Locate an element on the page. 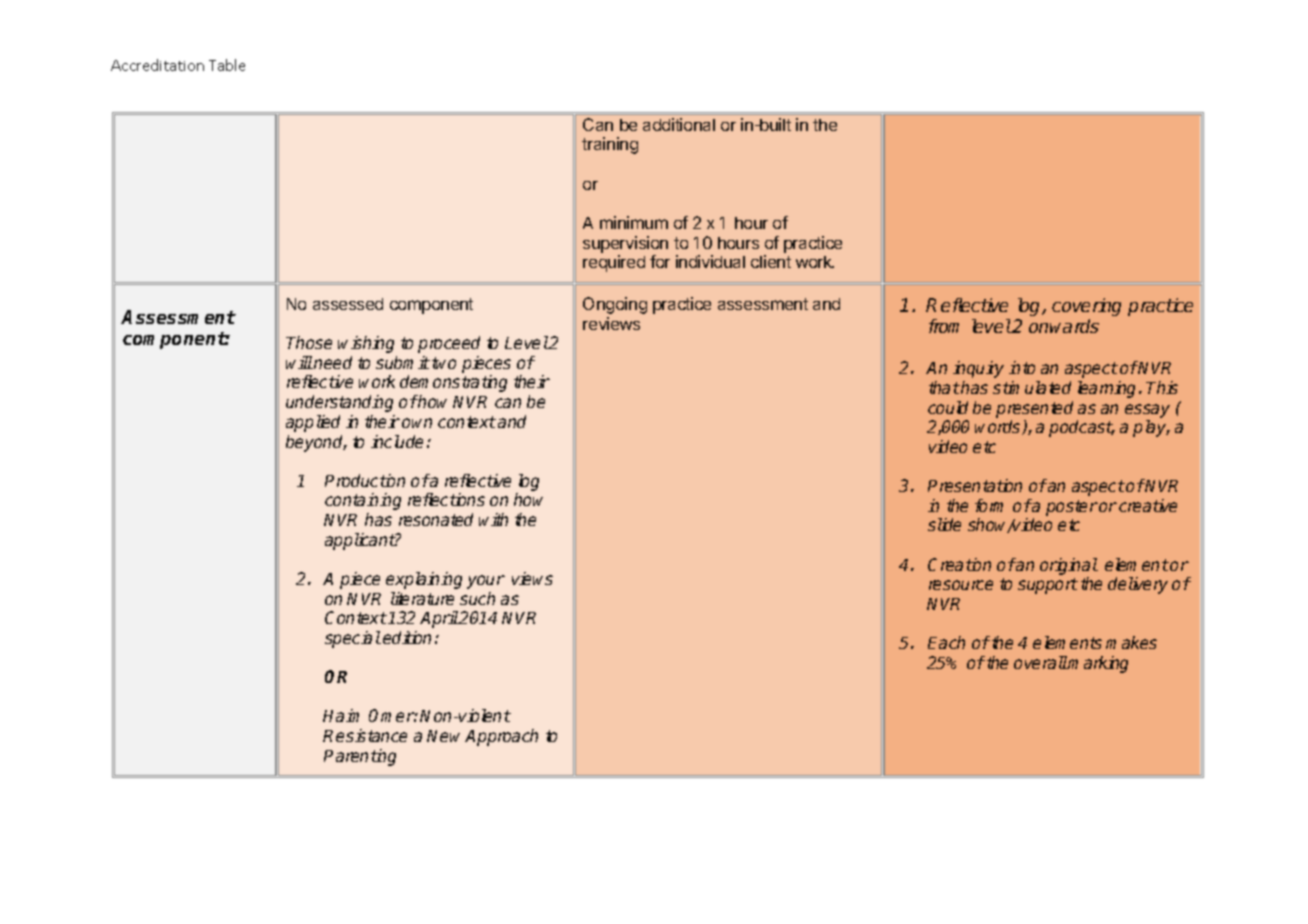 The width and height of the image is (1308, 924). Resistance is located at coordinates (365, 735).
